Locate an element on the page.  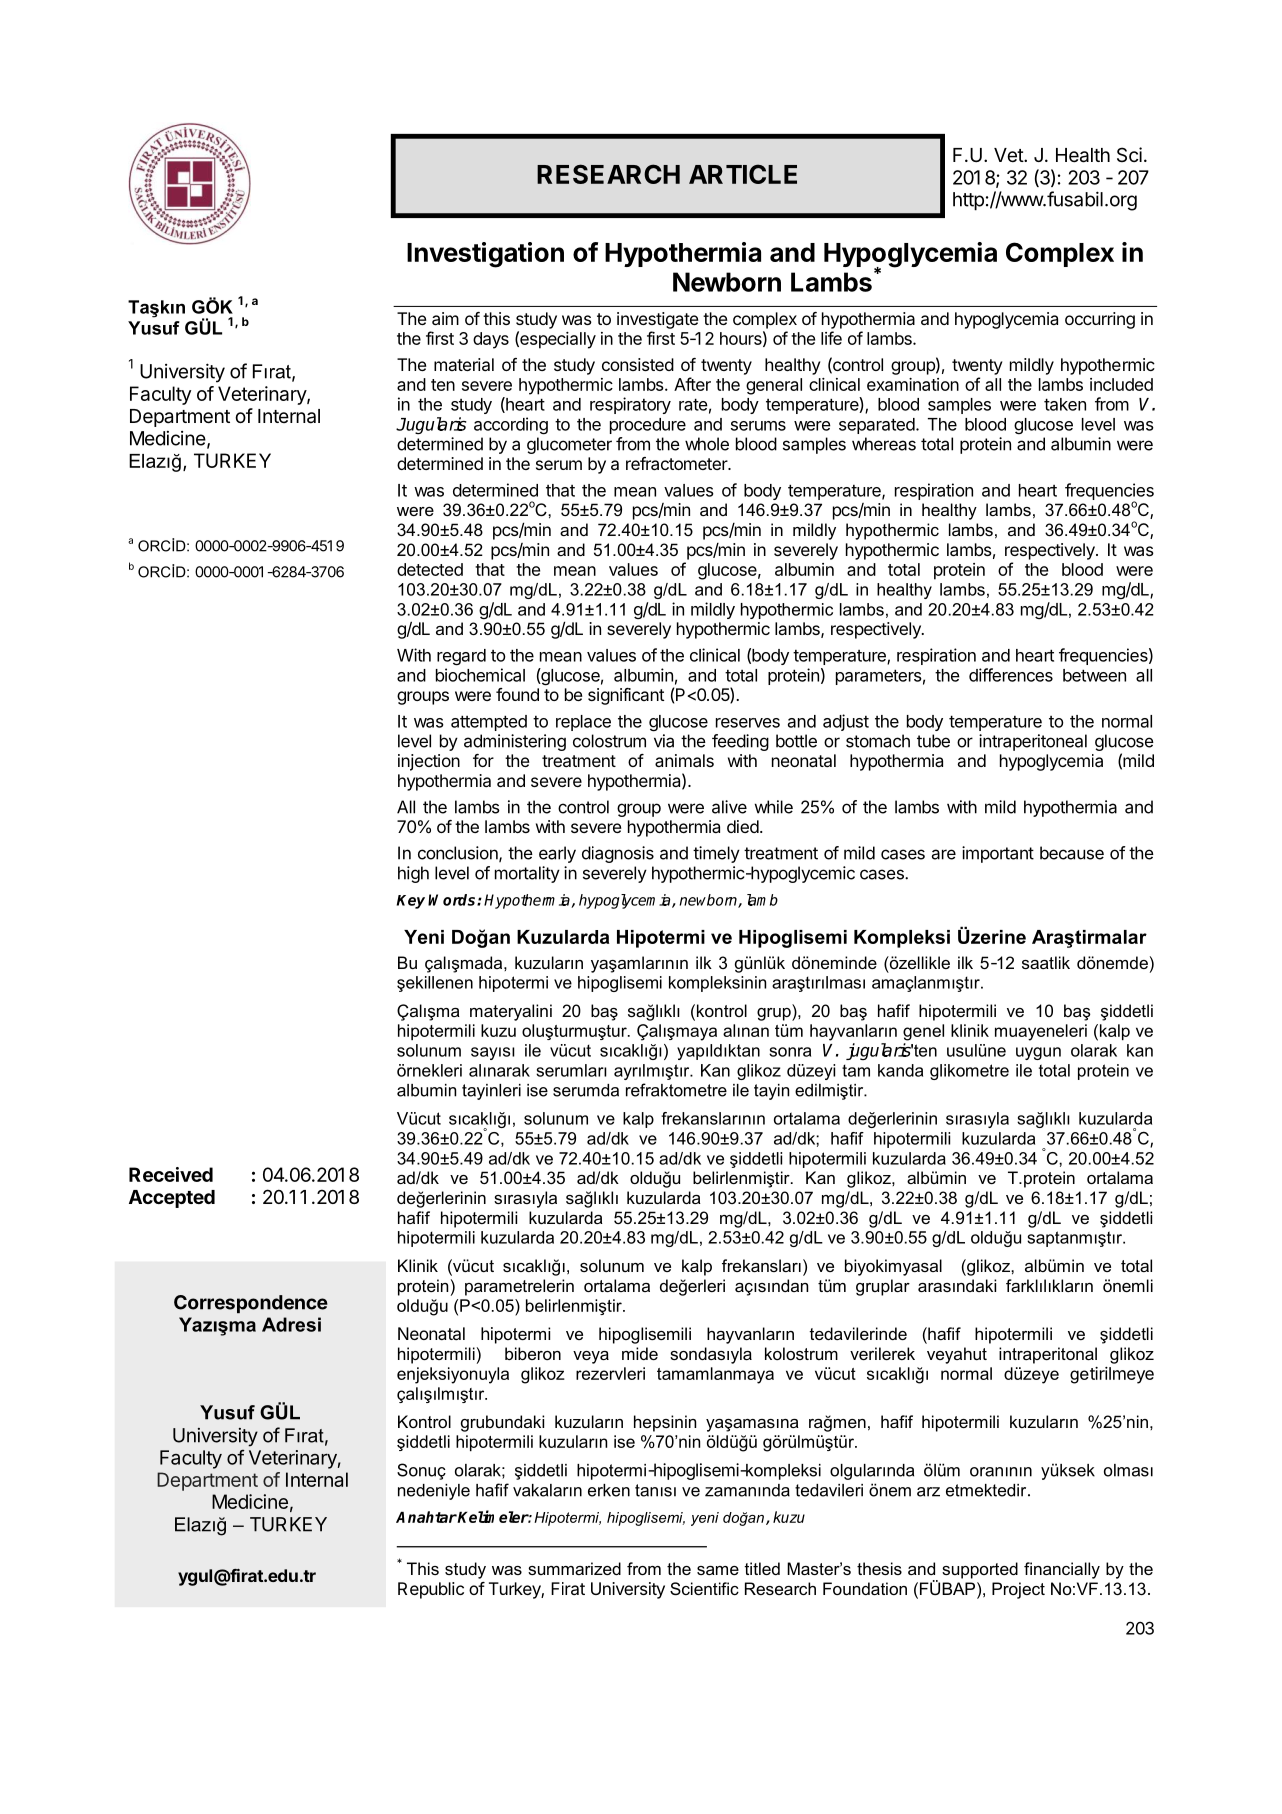
differences is located at coordinates (1011, 675).
